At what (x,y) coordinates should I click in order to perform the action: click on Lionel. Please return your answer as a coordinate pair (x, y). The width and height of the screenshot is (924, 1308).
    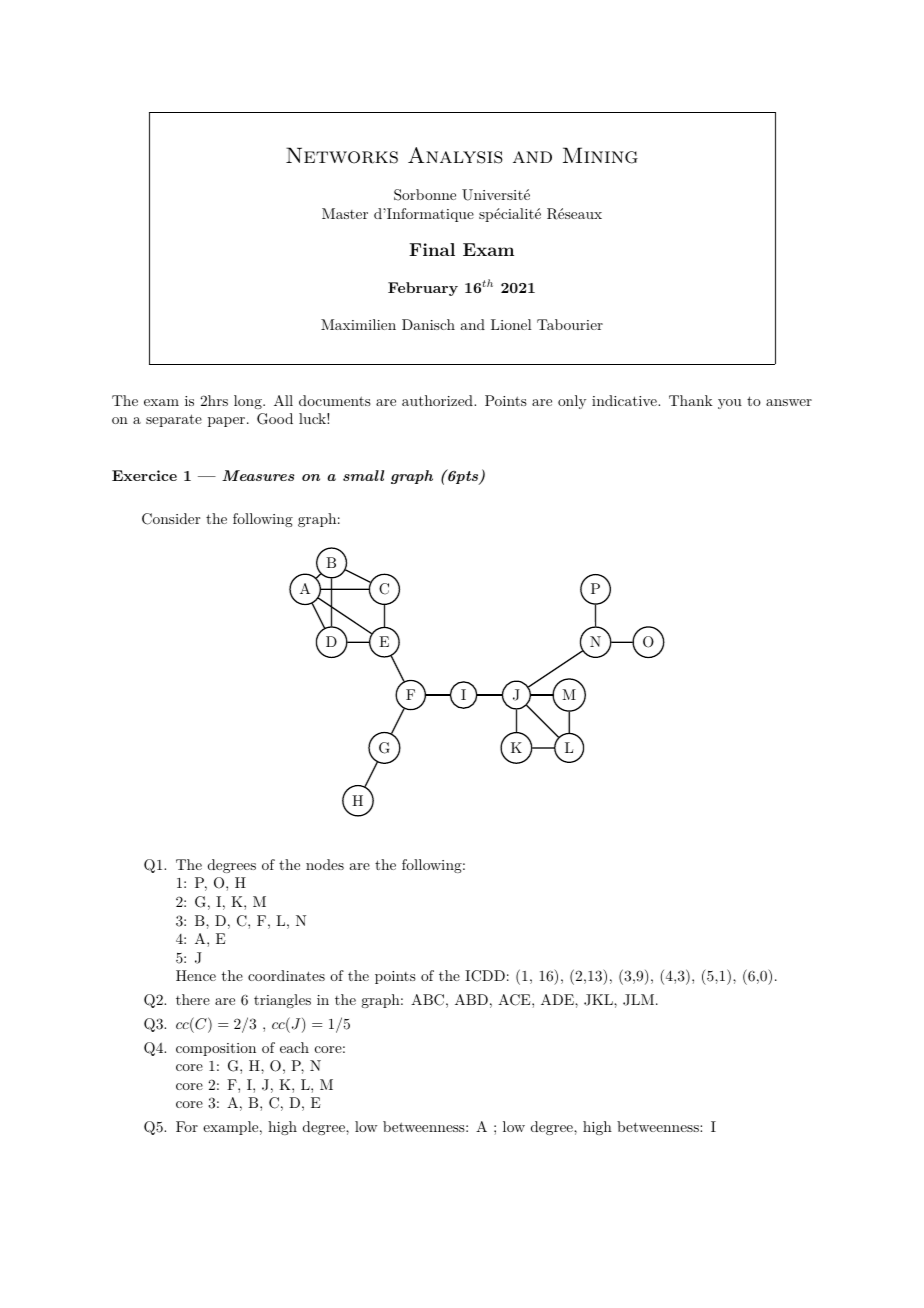
    Looking at the image, I should click on (511, 324).
